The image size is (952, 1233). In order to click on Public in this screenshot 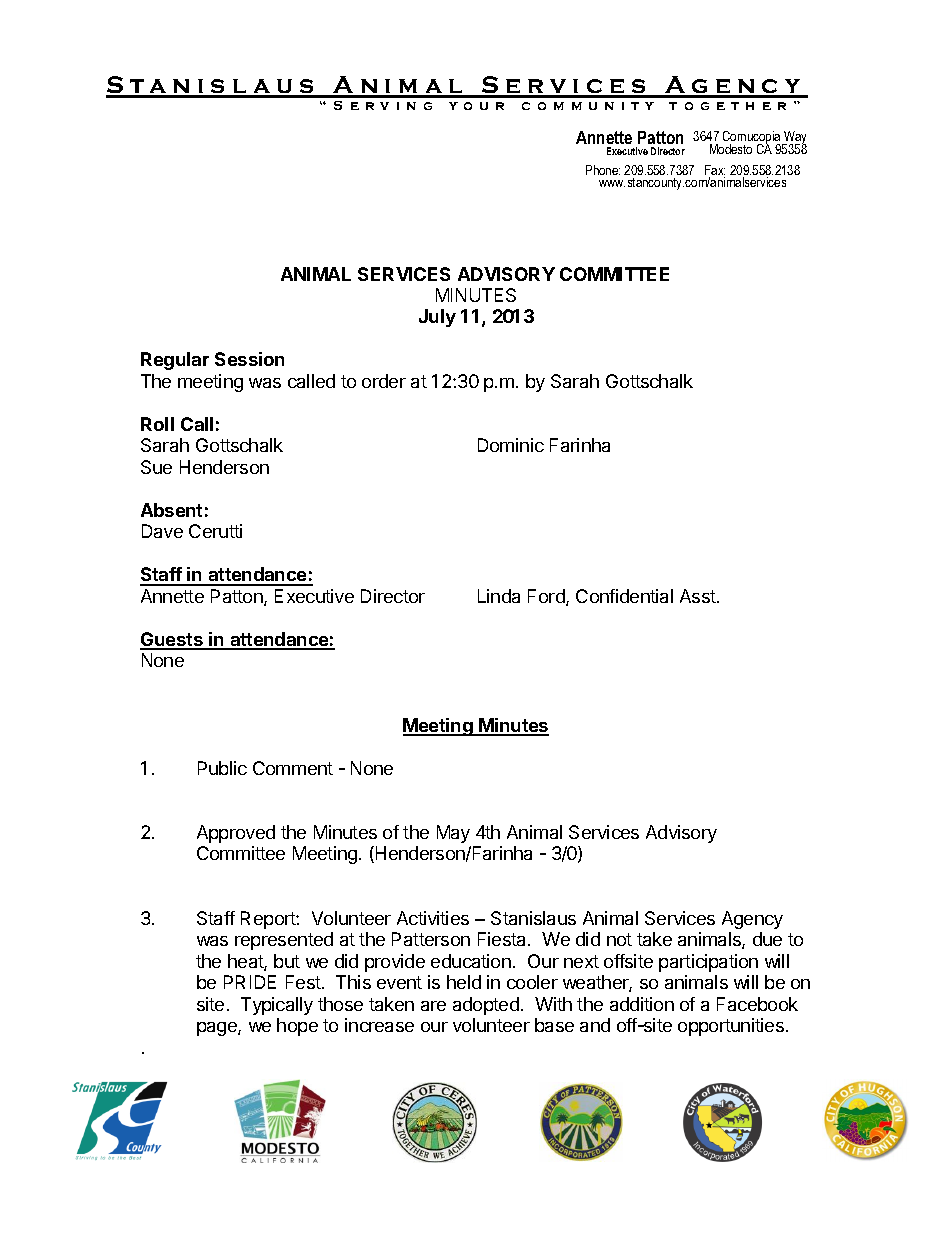, I will do `click(222, 768)`.
